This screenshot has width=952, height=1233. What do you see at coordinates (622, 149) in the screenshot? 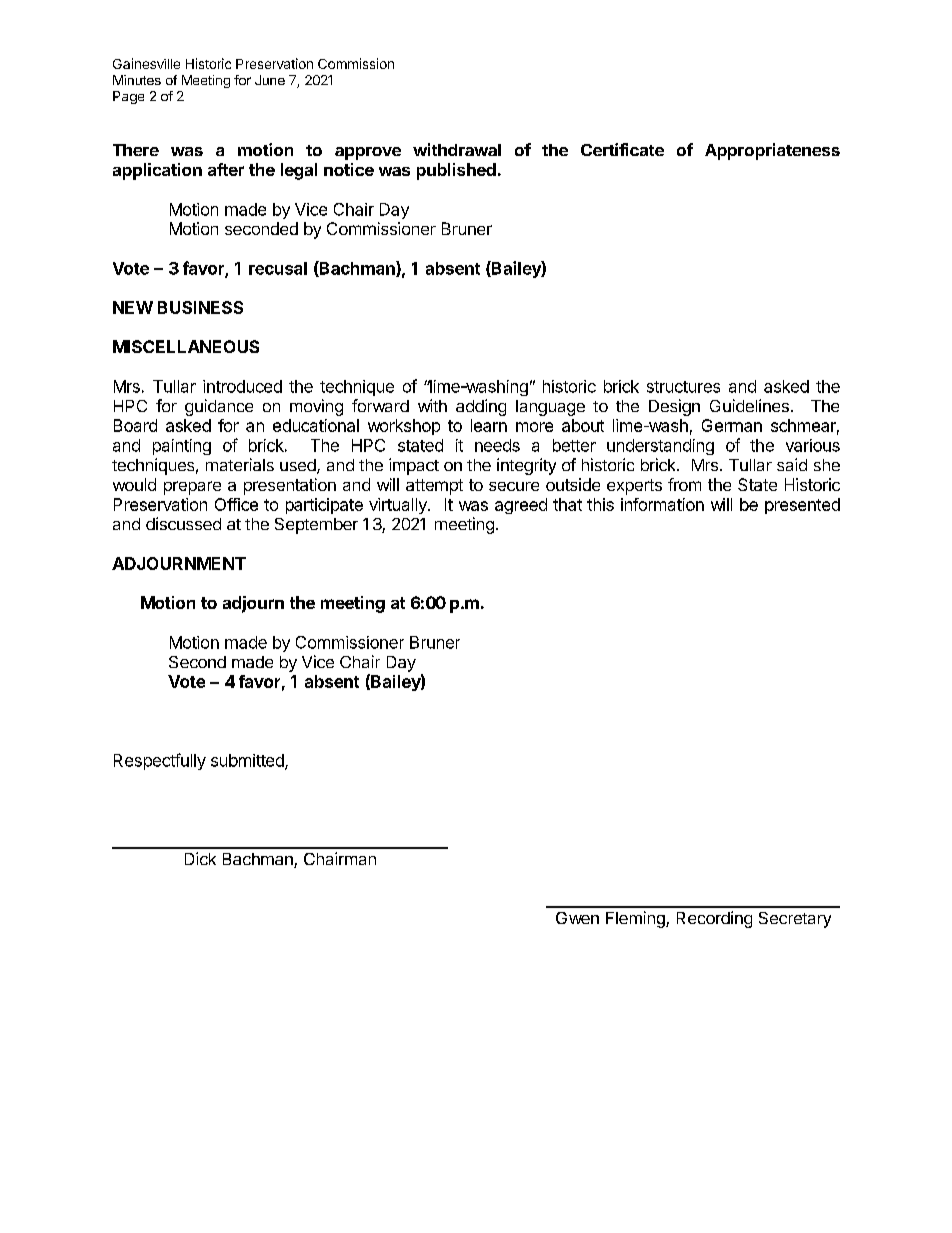
I see `Certificate` at bounding box center [622, 149].
